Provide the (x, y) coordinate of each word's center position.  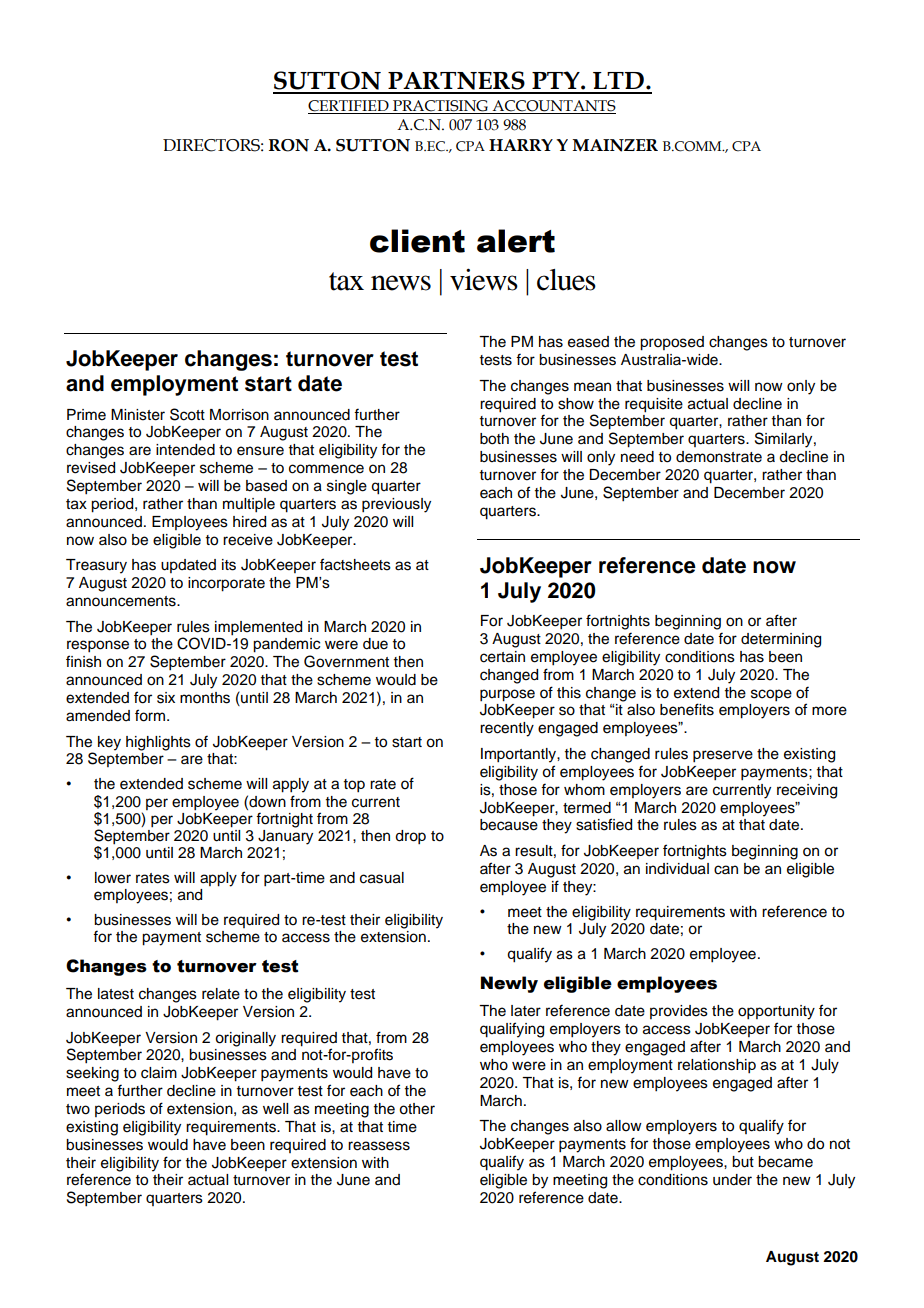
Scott (187, 414)
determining (781, 640)
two (78, 1109)
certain (502, 657)
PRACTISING (440, 107)
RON (289, 145)
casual (382, 878)
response (98, 646)
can (726, 870)
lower (113, 878)
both (494, 439)
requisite (654, 405)
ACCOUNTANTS (553, 107)
